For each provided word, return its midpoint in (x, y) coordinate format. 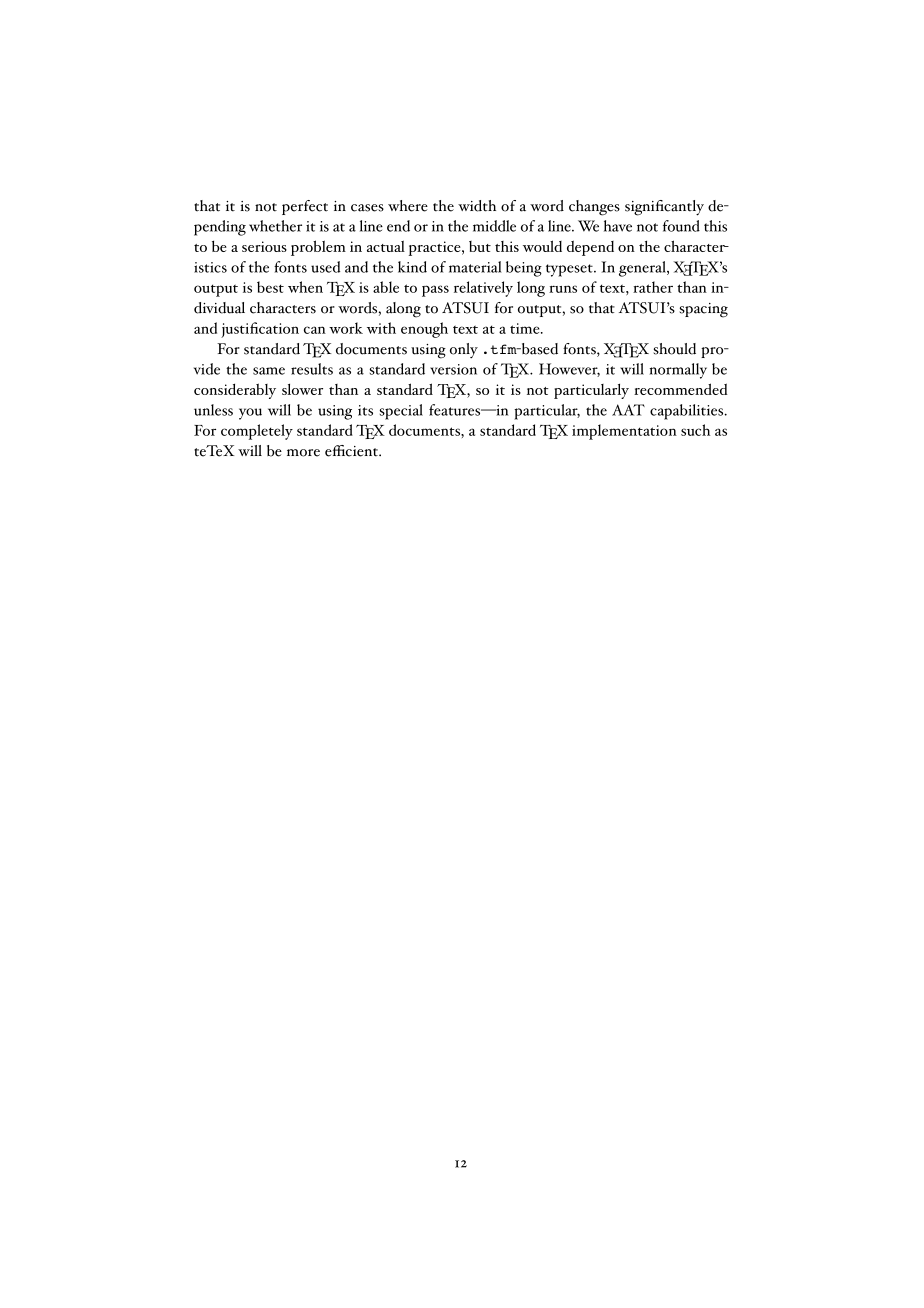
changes (594, 208)
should (674, 349)
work (346, 328)
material (475, 267)
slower (302, 389)
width (477, 206)
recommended (681, 389)
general (643, 269)
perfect (305, 207)
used (325, 267)
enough (424, 330)
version (453, 369)
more (303, 453)
